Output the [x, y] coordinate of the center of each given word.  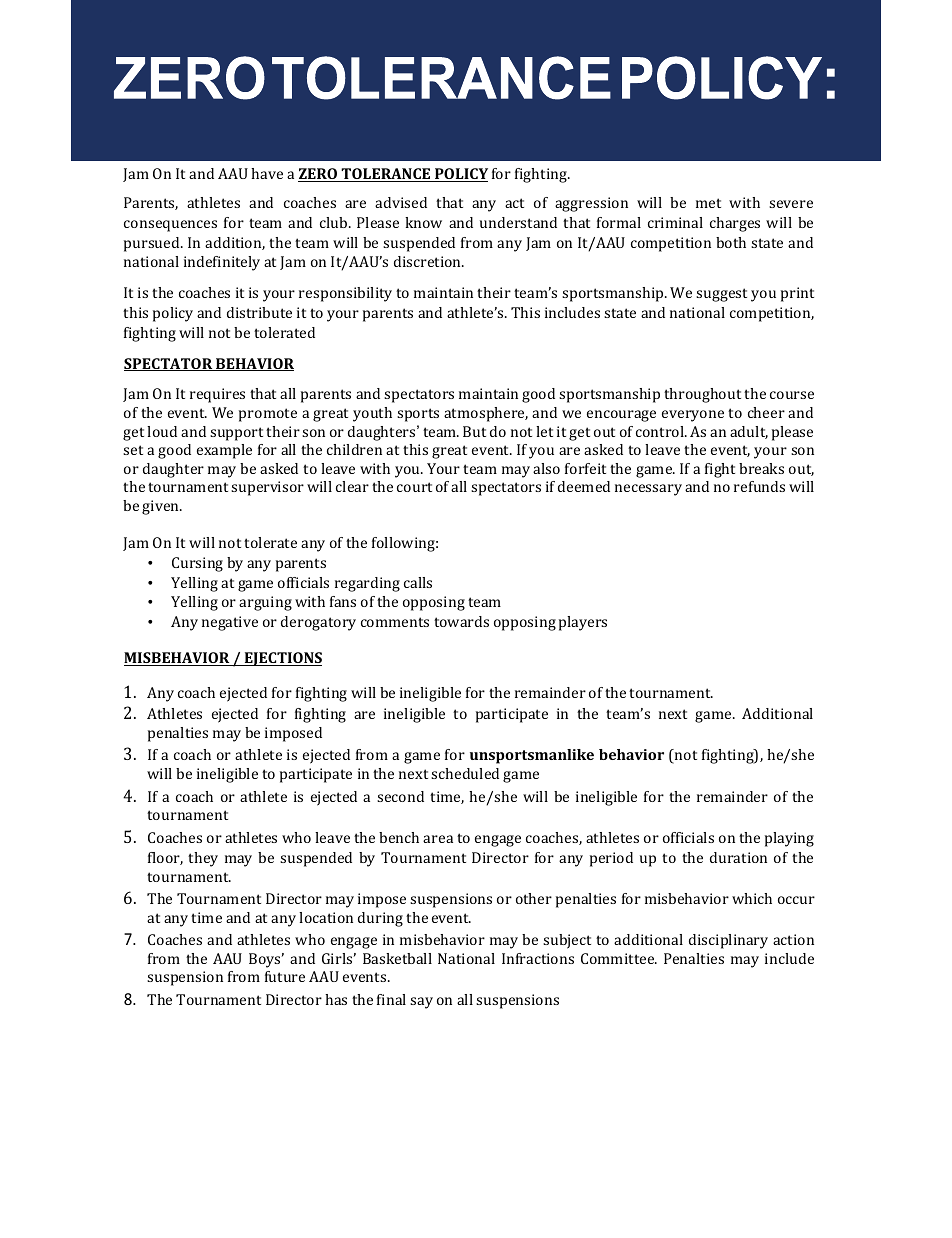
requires [217, 395]
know [423, 222]
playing [789, 839]
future [285, 976]
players [583, 623]
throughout [702, 395]
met [708, 203]
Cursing [197, 564]
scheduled [465, 773]
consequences [170, 226]
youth [372, 414]
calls [418, 582]
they [203, 859]
